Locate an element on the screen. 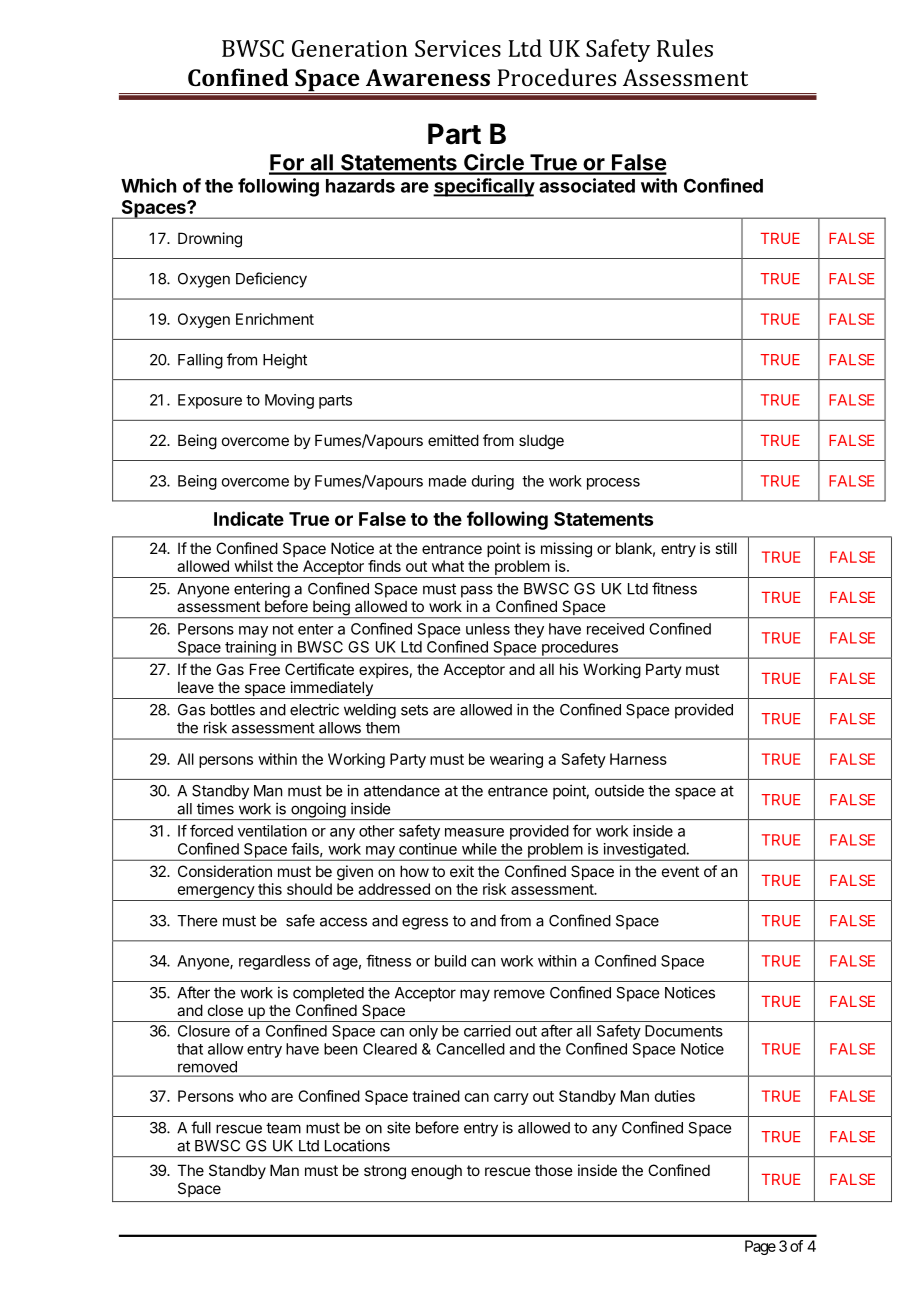  enough is located at coordinates (436, 1172).
